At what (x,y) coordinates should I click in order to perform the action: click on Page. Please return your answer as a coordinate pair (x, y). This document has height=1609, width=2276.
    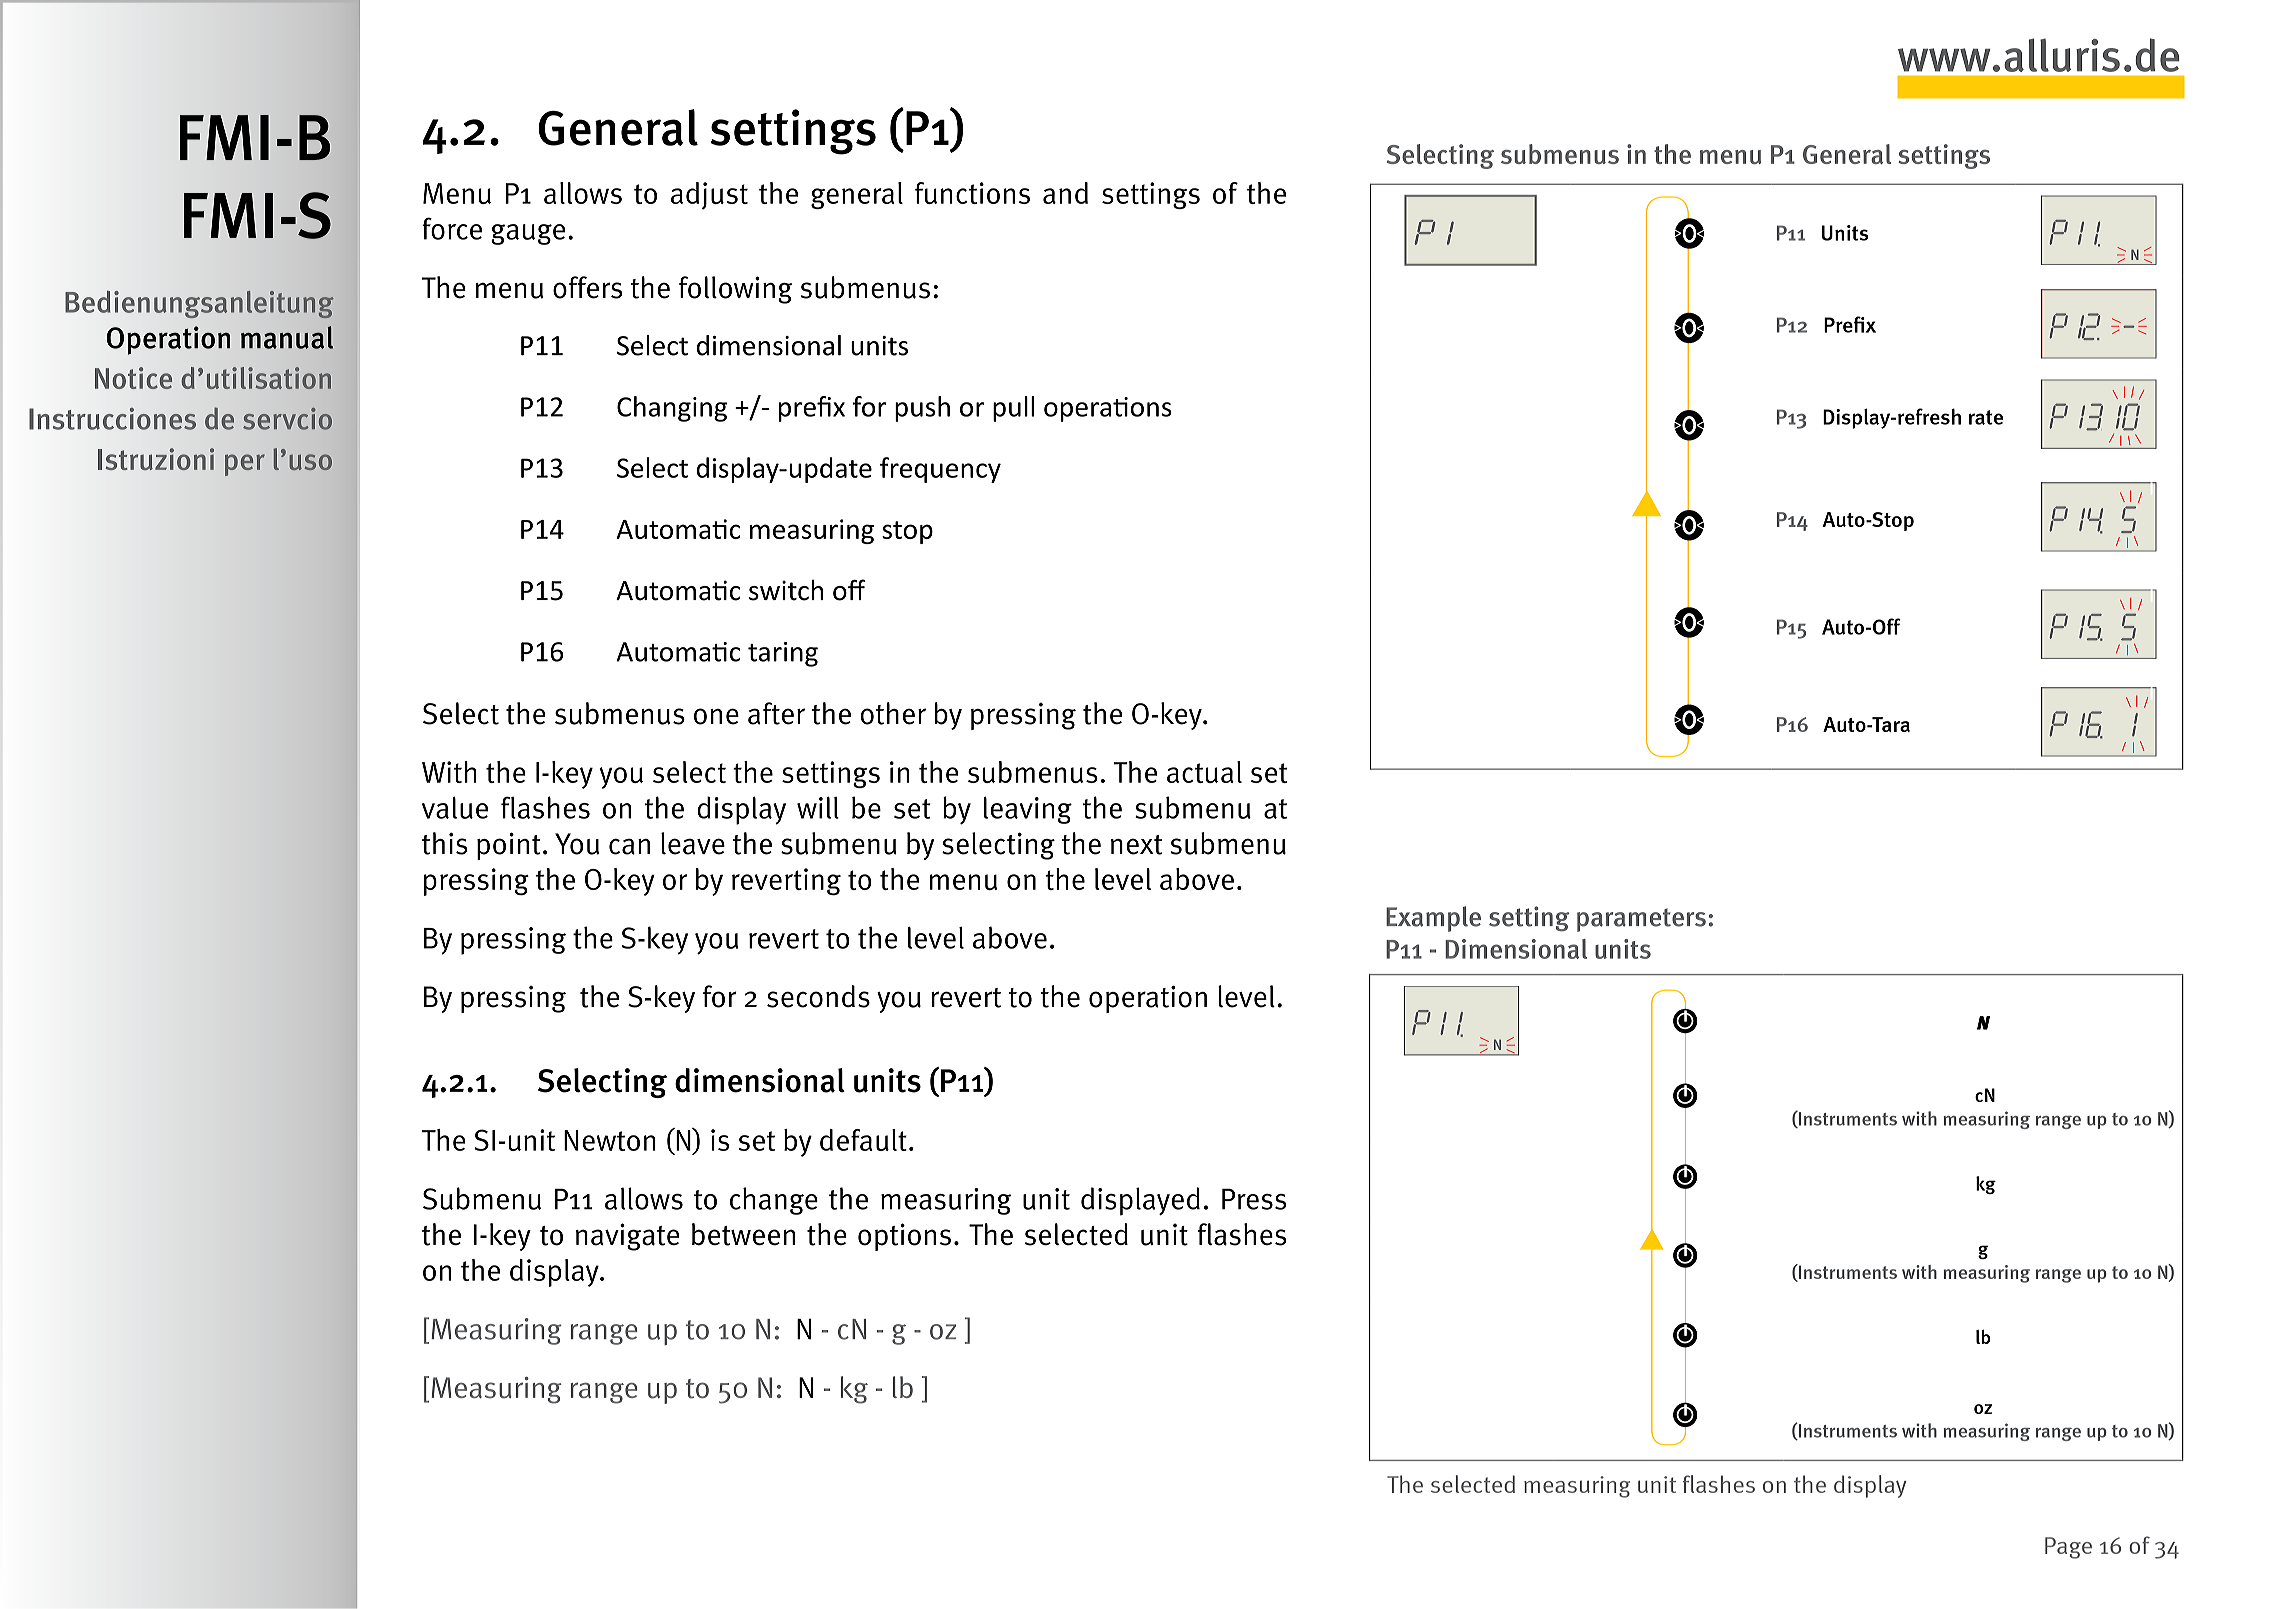
    Looking at the image, I should click on (2068, 1548).
